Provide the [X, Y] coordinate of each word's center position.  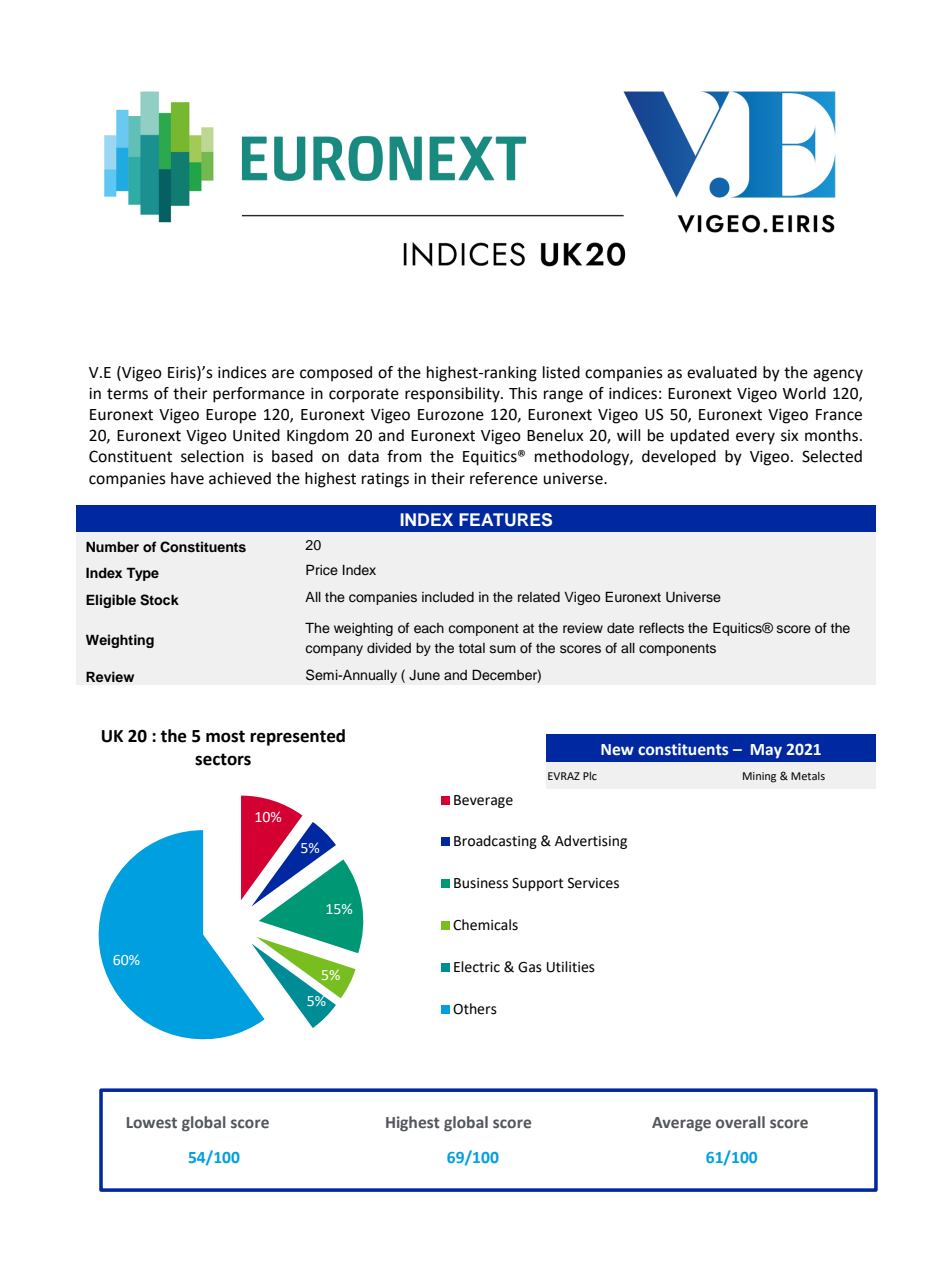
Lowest [152, 1123]
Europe [231, 416]
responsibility [453, 395]
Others [475, 1009]
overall [740, 1122]
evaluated [722, 372]
